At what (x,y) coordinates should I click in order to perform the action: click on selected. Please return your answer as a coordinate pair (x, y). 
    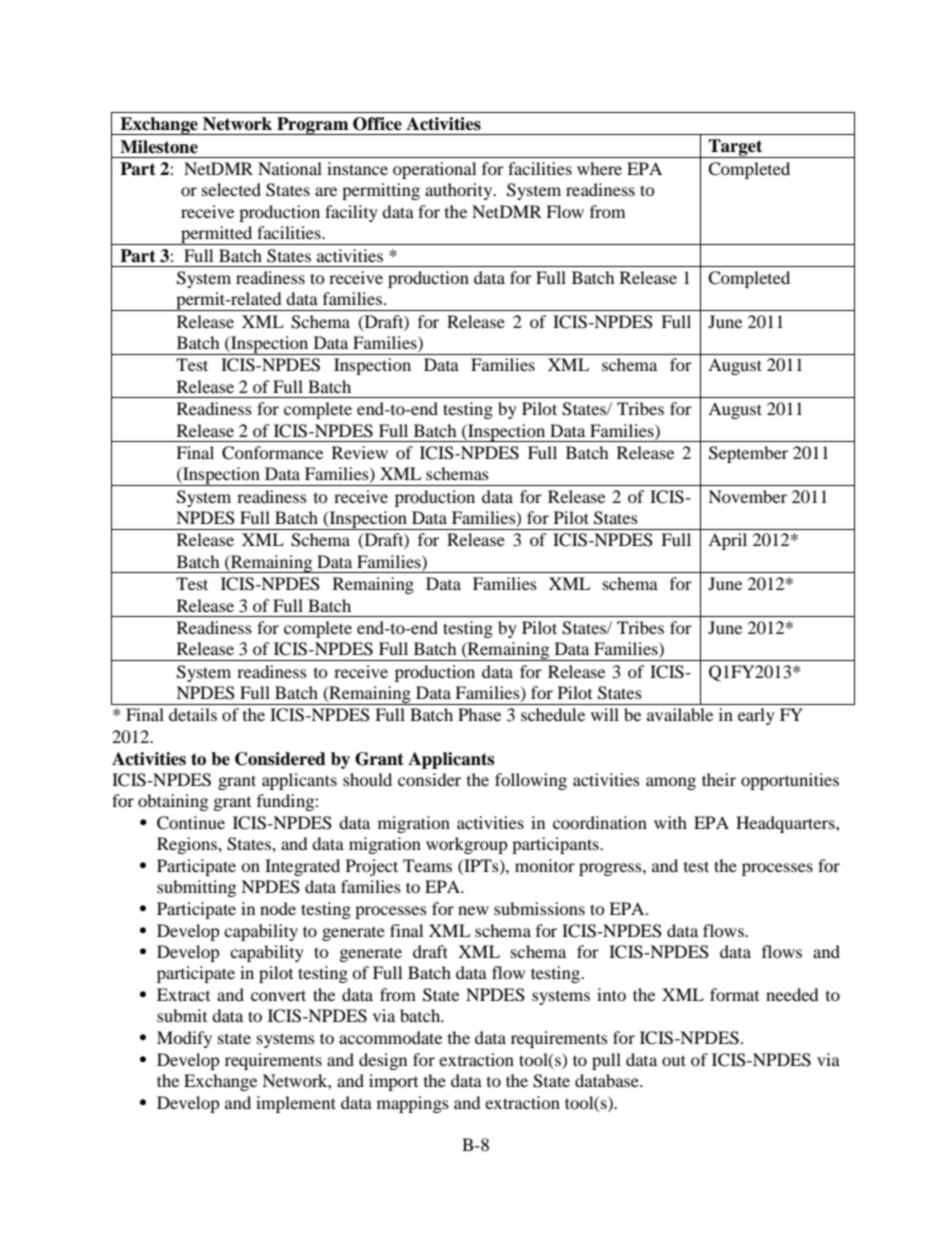
    Looking at the image, I should click on (231, 189).
